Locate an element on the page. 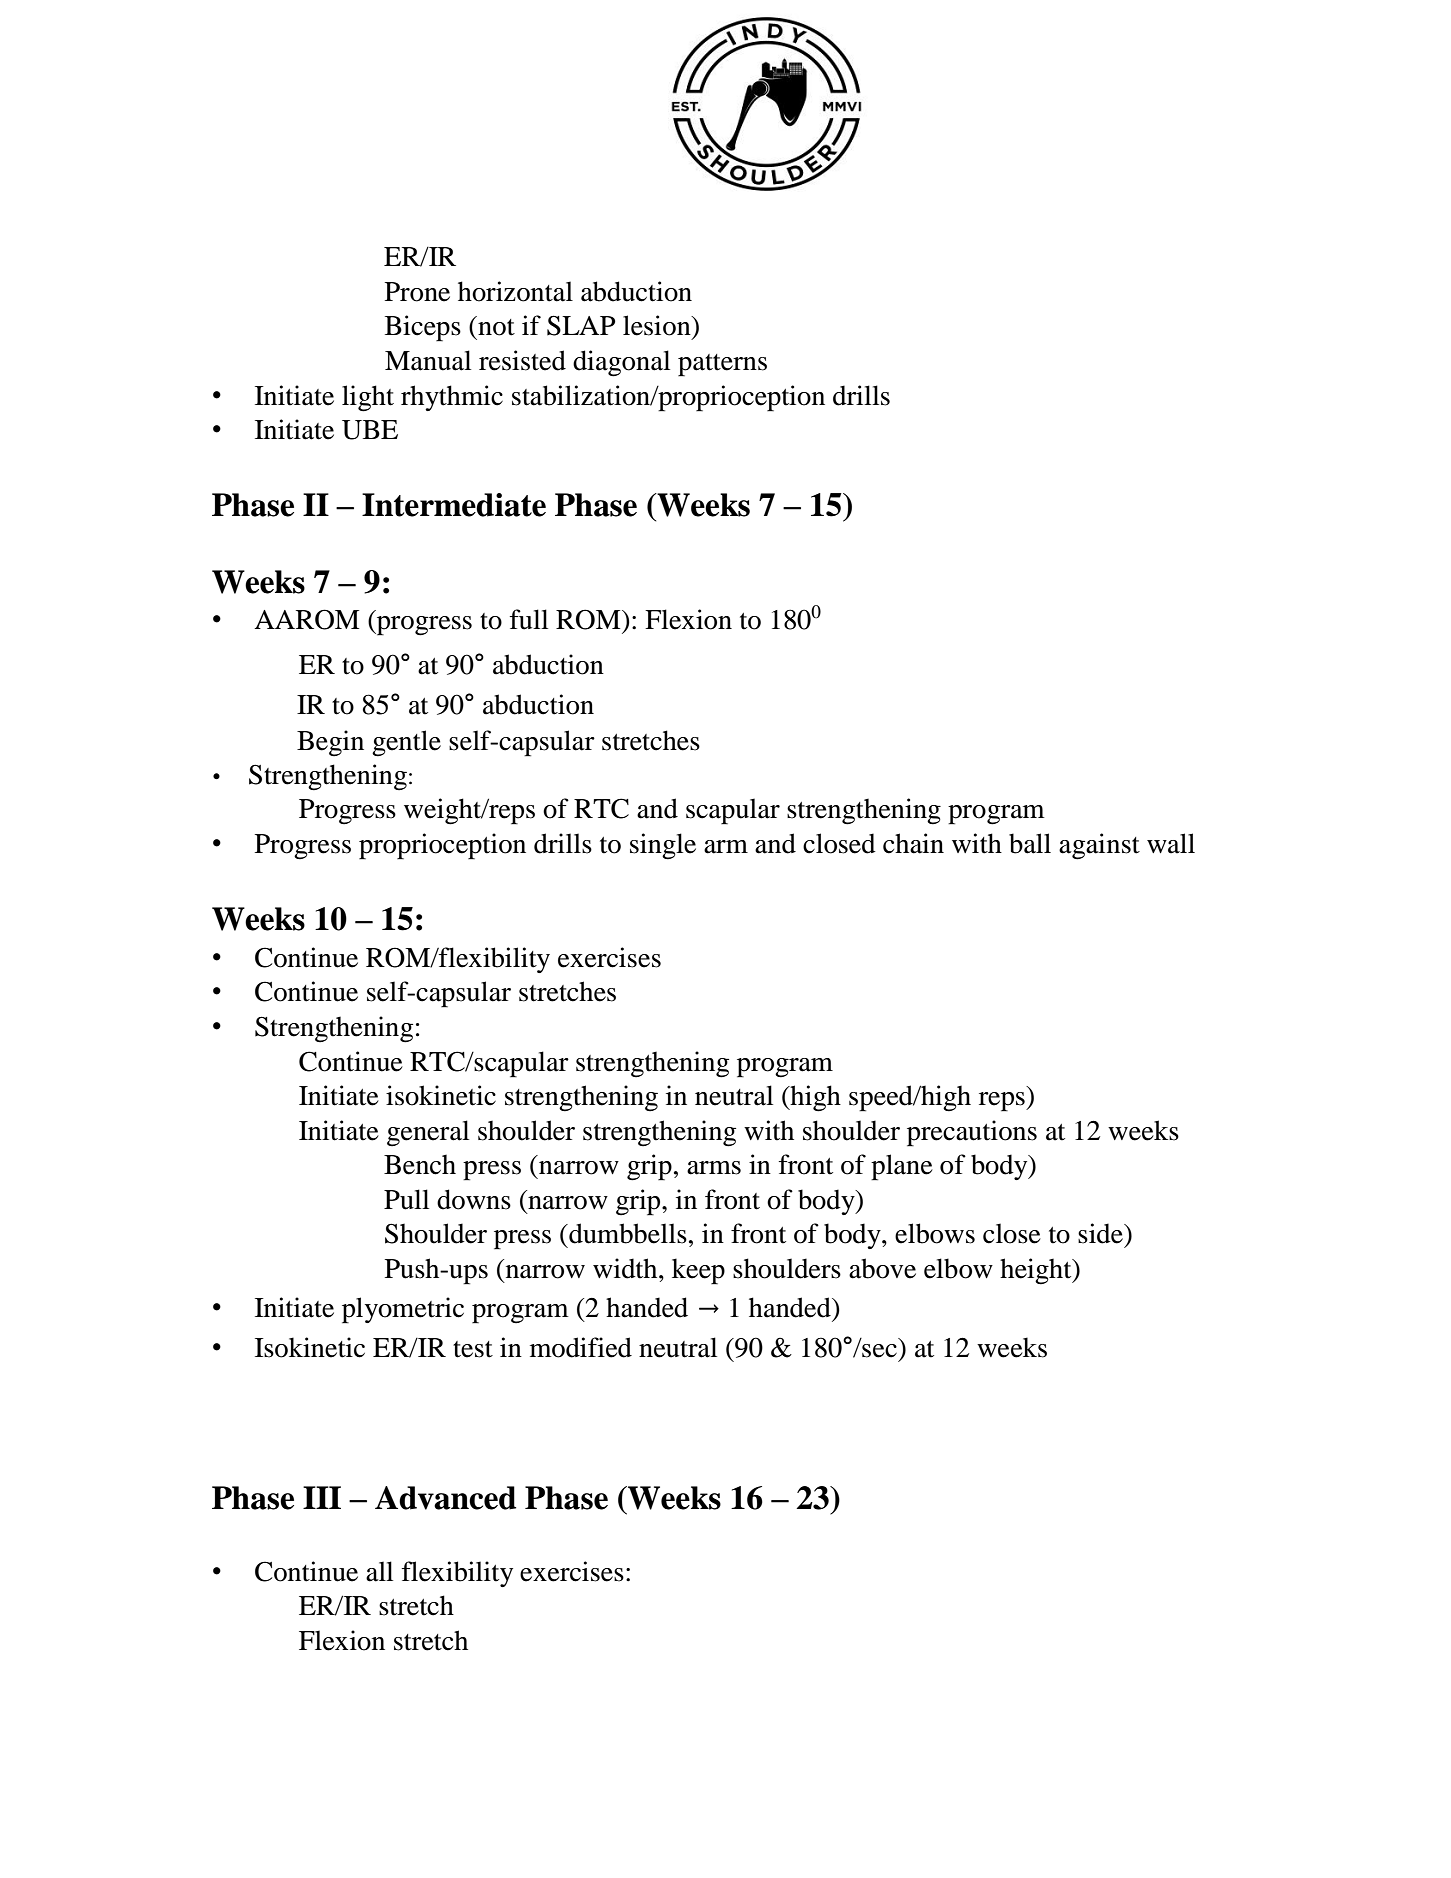 This image has height=1878, width=1451. Bench is located at coordinates (420, 1164).
